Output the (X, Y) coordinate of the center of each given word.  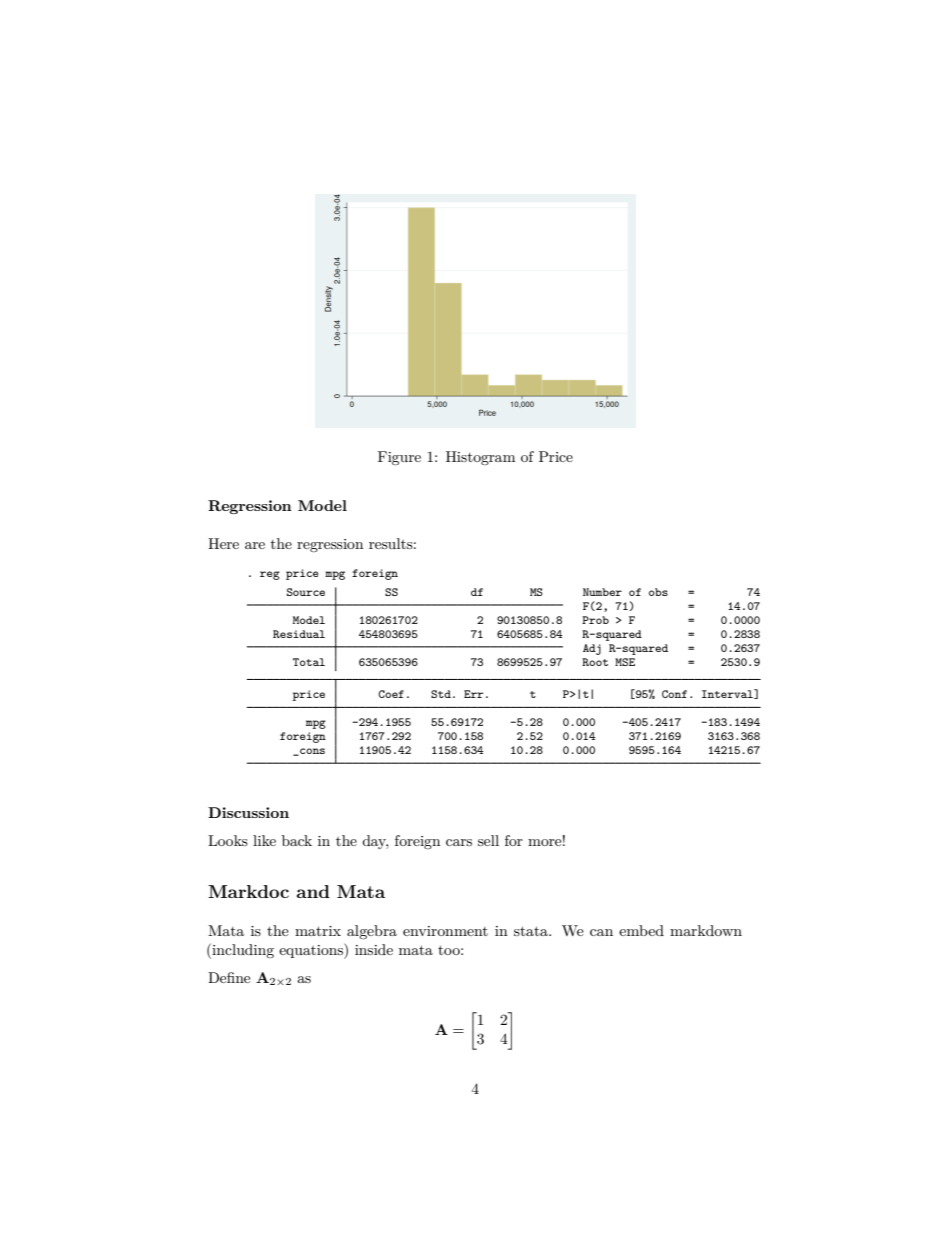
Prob (595, 620)
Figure (399, 458)
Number (602, 592)
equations (312, 951)
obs (658, 592)
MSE (625, 662)
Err (473, 694)
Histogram (480, 458)
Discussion (248, 812)
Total (309, 662)
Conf (674, 694)
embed (641, 930)
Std (441, 694)
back (297, 840)
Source (306, 592)
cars (459, 842)
